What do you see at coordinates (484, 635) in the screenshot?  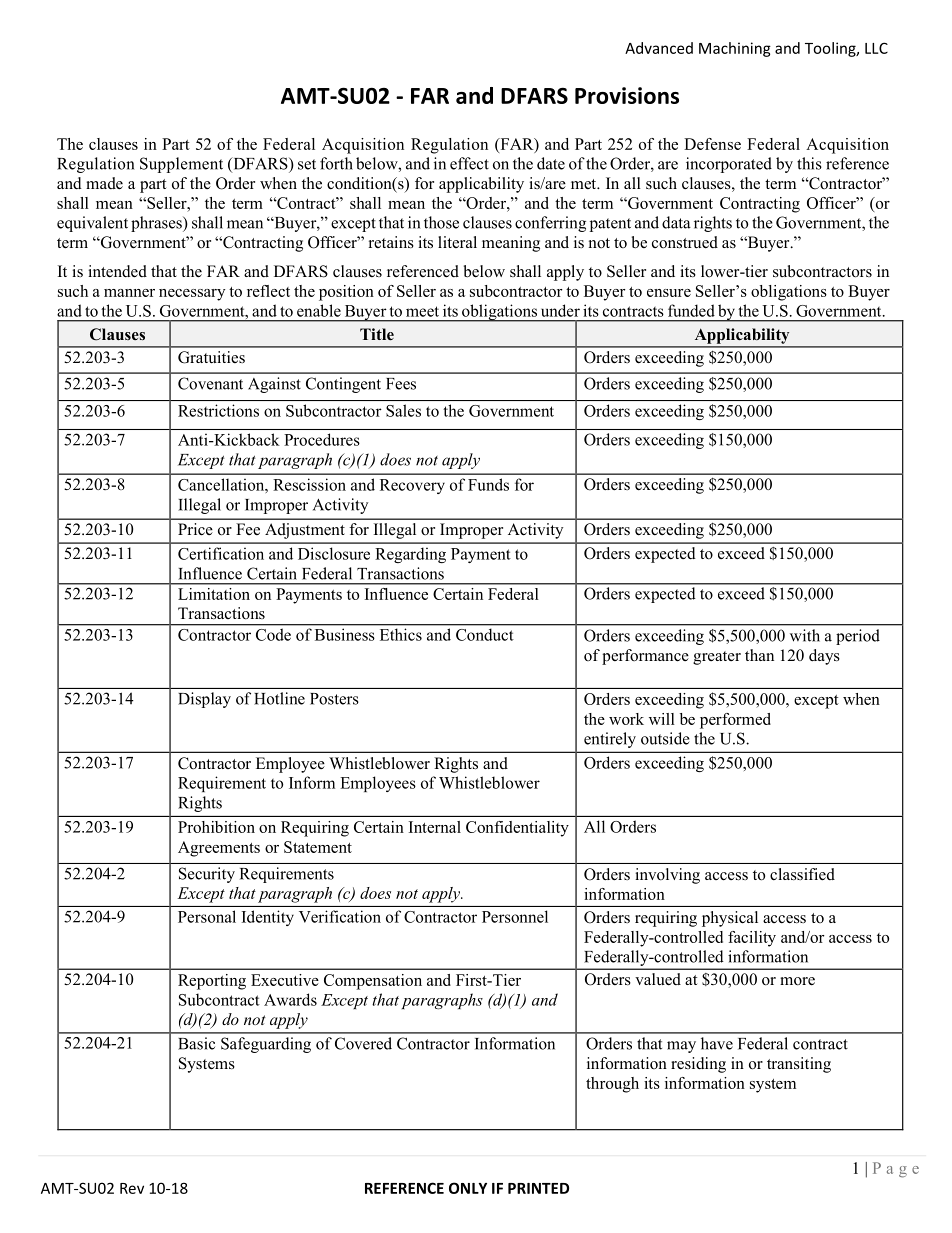 I see `Conduct` at bounding box center [484, 635].
